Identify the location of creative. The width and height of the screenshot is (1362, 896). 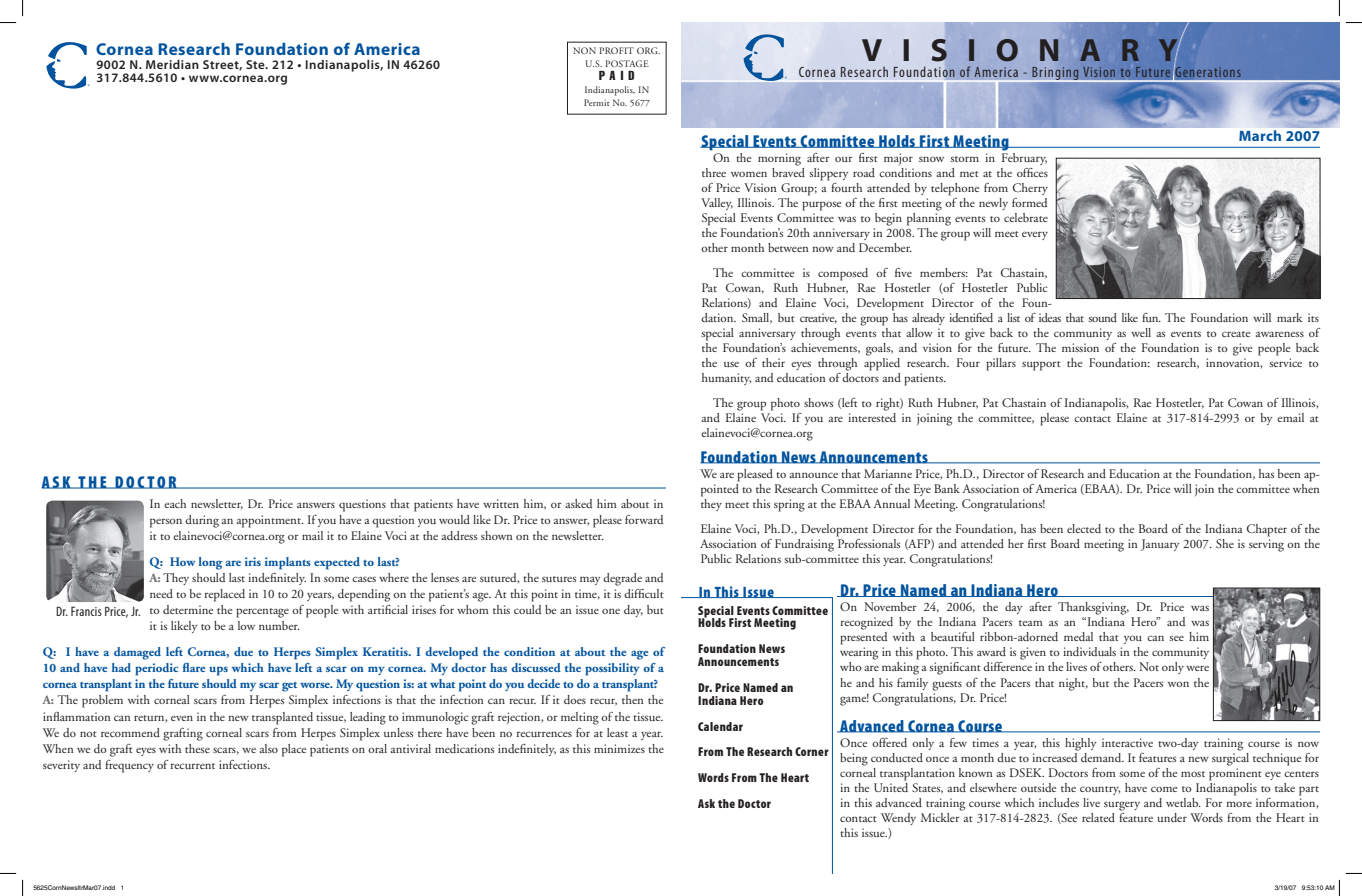
(818, 318).
